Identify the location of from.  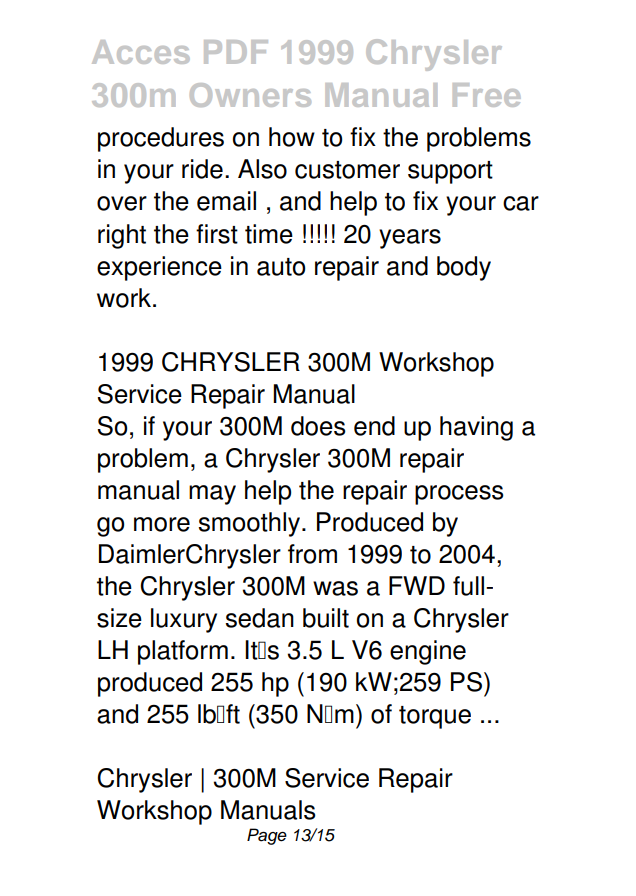
(312, 554).
